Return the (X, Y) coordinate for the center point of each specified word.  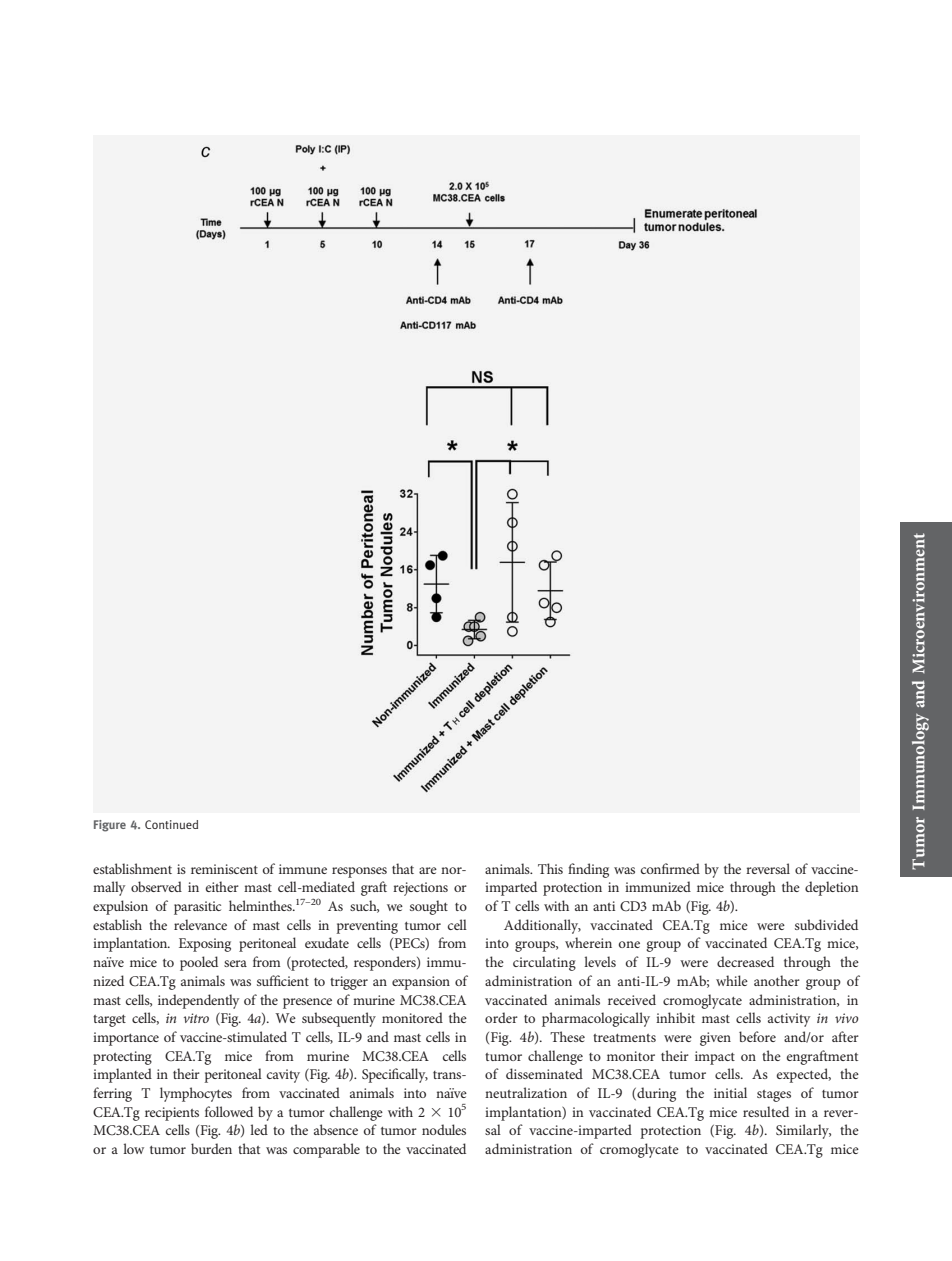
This (550, 868)
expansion (421, 983)
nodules (444, 1129)
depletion (831, 888)
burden (211, 1148)
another (777, 980)
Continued (171, 824)
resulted (766, 1111)
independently (198, 1001)
